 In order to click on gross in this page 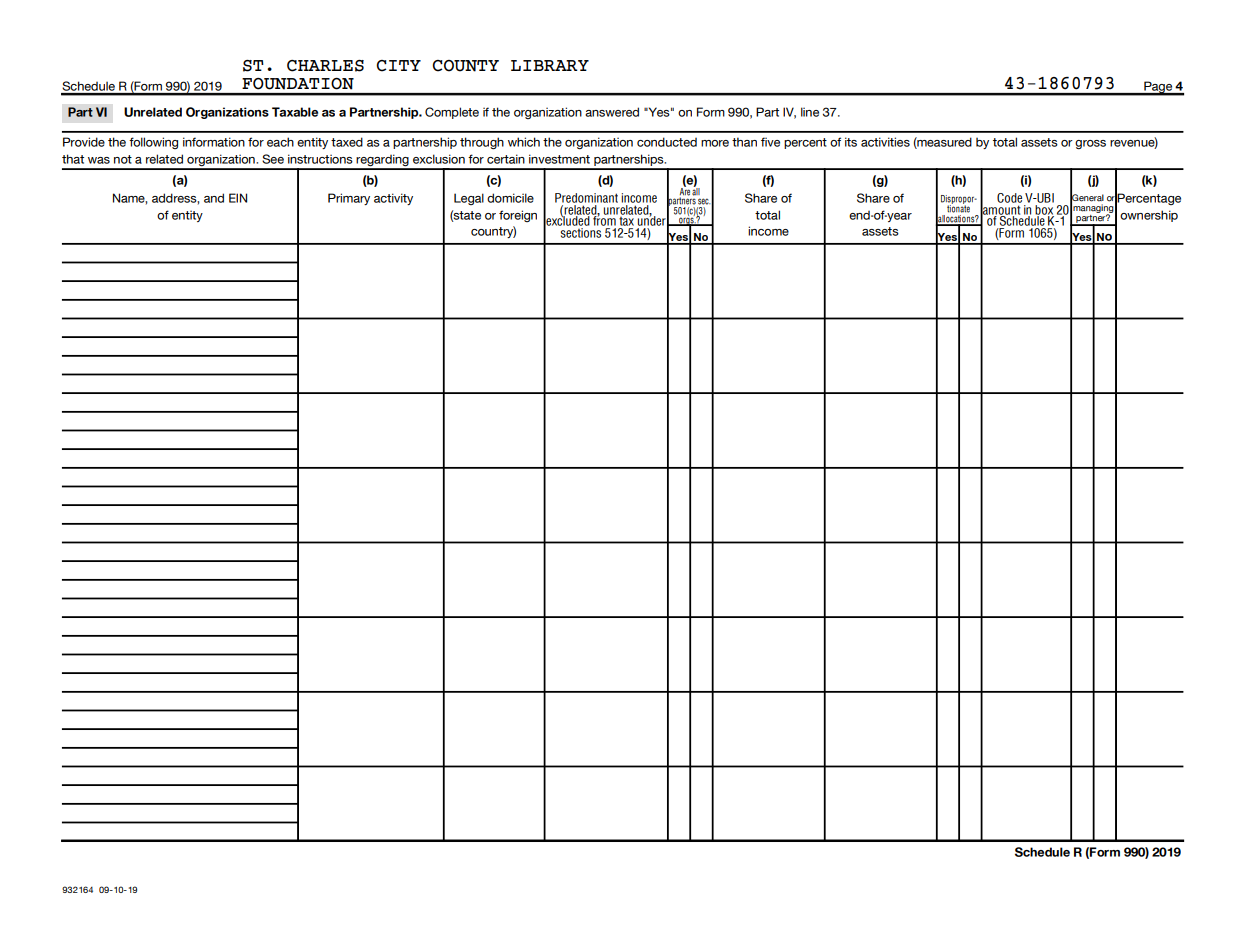, I will do `click(1090, 145)`.
